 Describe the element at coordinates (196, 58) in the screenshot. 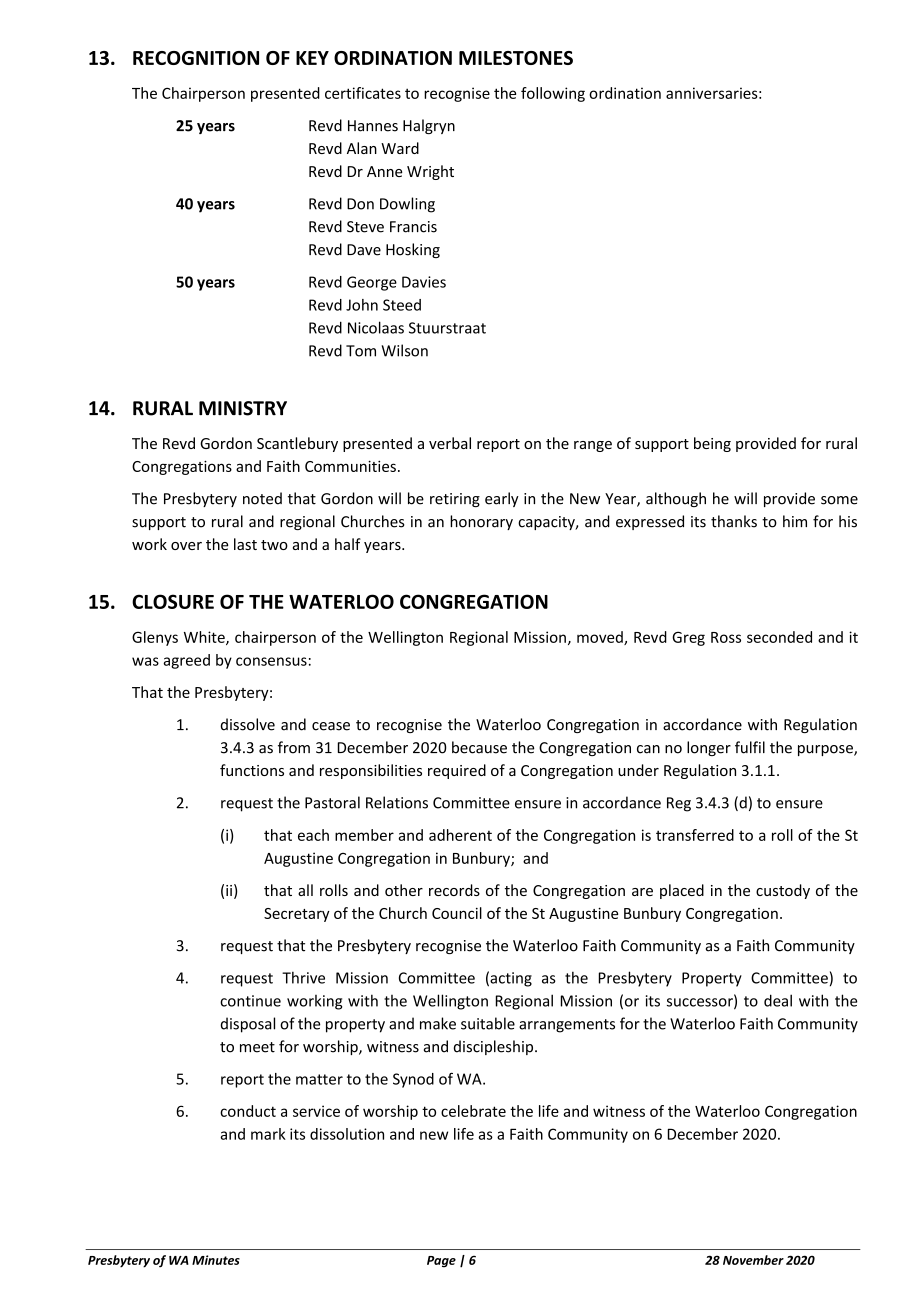

I see `RECOGNITION` at that location.
